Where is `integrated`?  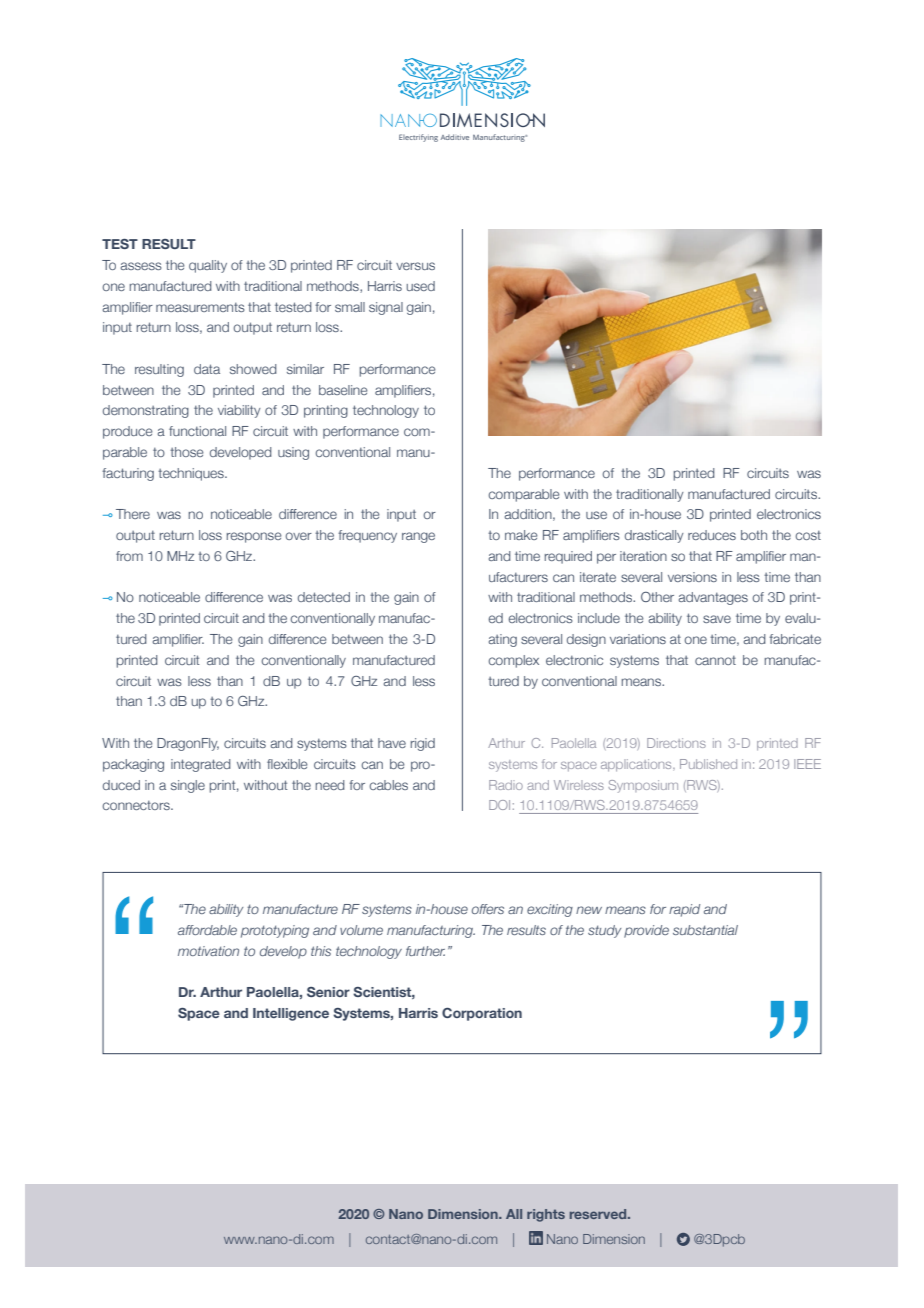
integrated is located at coordinates (201, 765).
